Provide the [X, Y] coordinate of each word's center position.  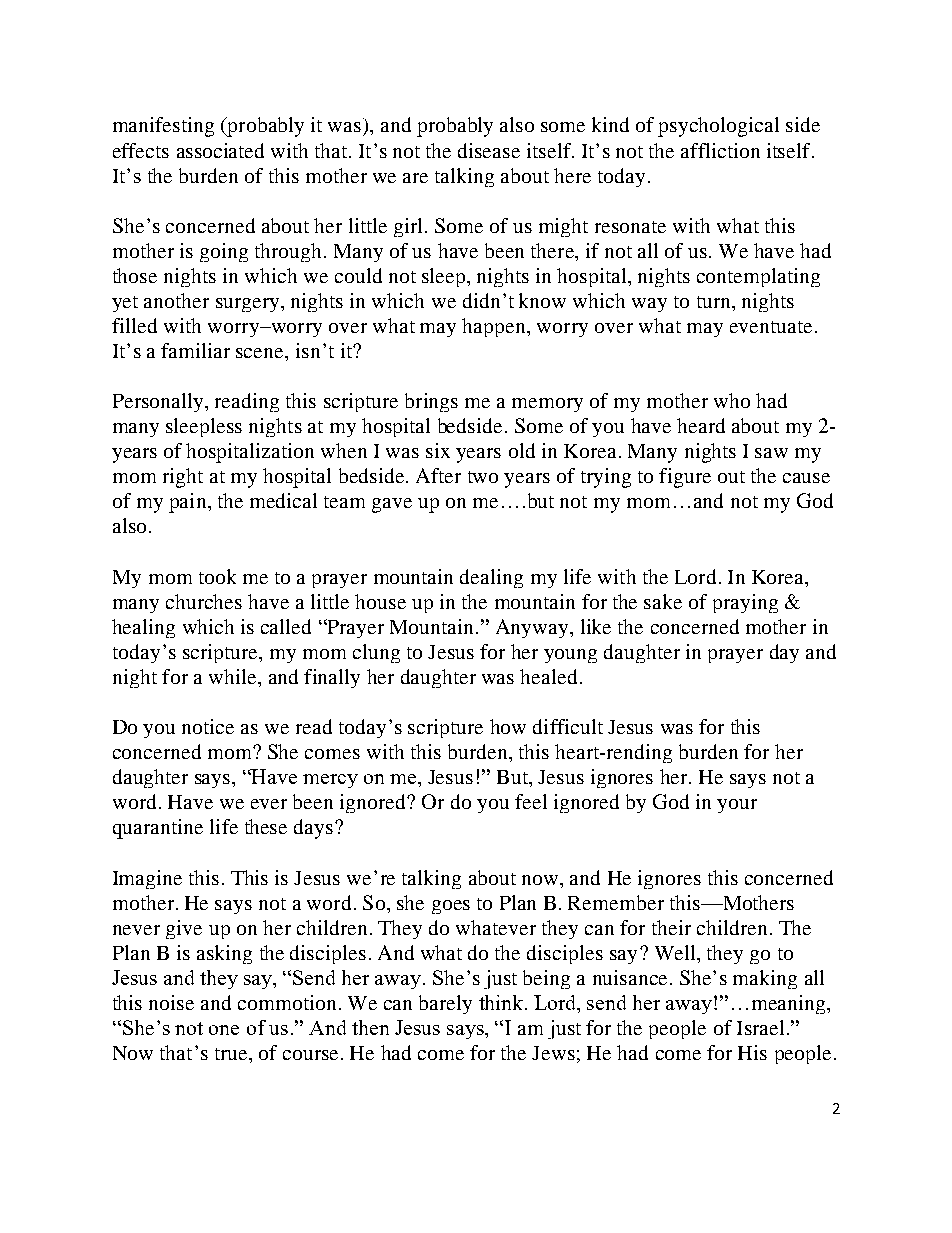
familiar [195, 350]
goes [451, 907]
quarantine [158, 829]
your [737, 806]
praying [745, 603]
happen [495, 327]
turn [715, 302]
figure [685, 478]
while [234, 676]
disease [489, 150]
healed [548, 676]
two [483, 477]
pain [189, 503]
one [224, 1030]
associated [220, 150]
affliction [720, 150]
